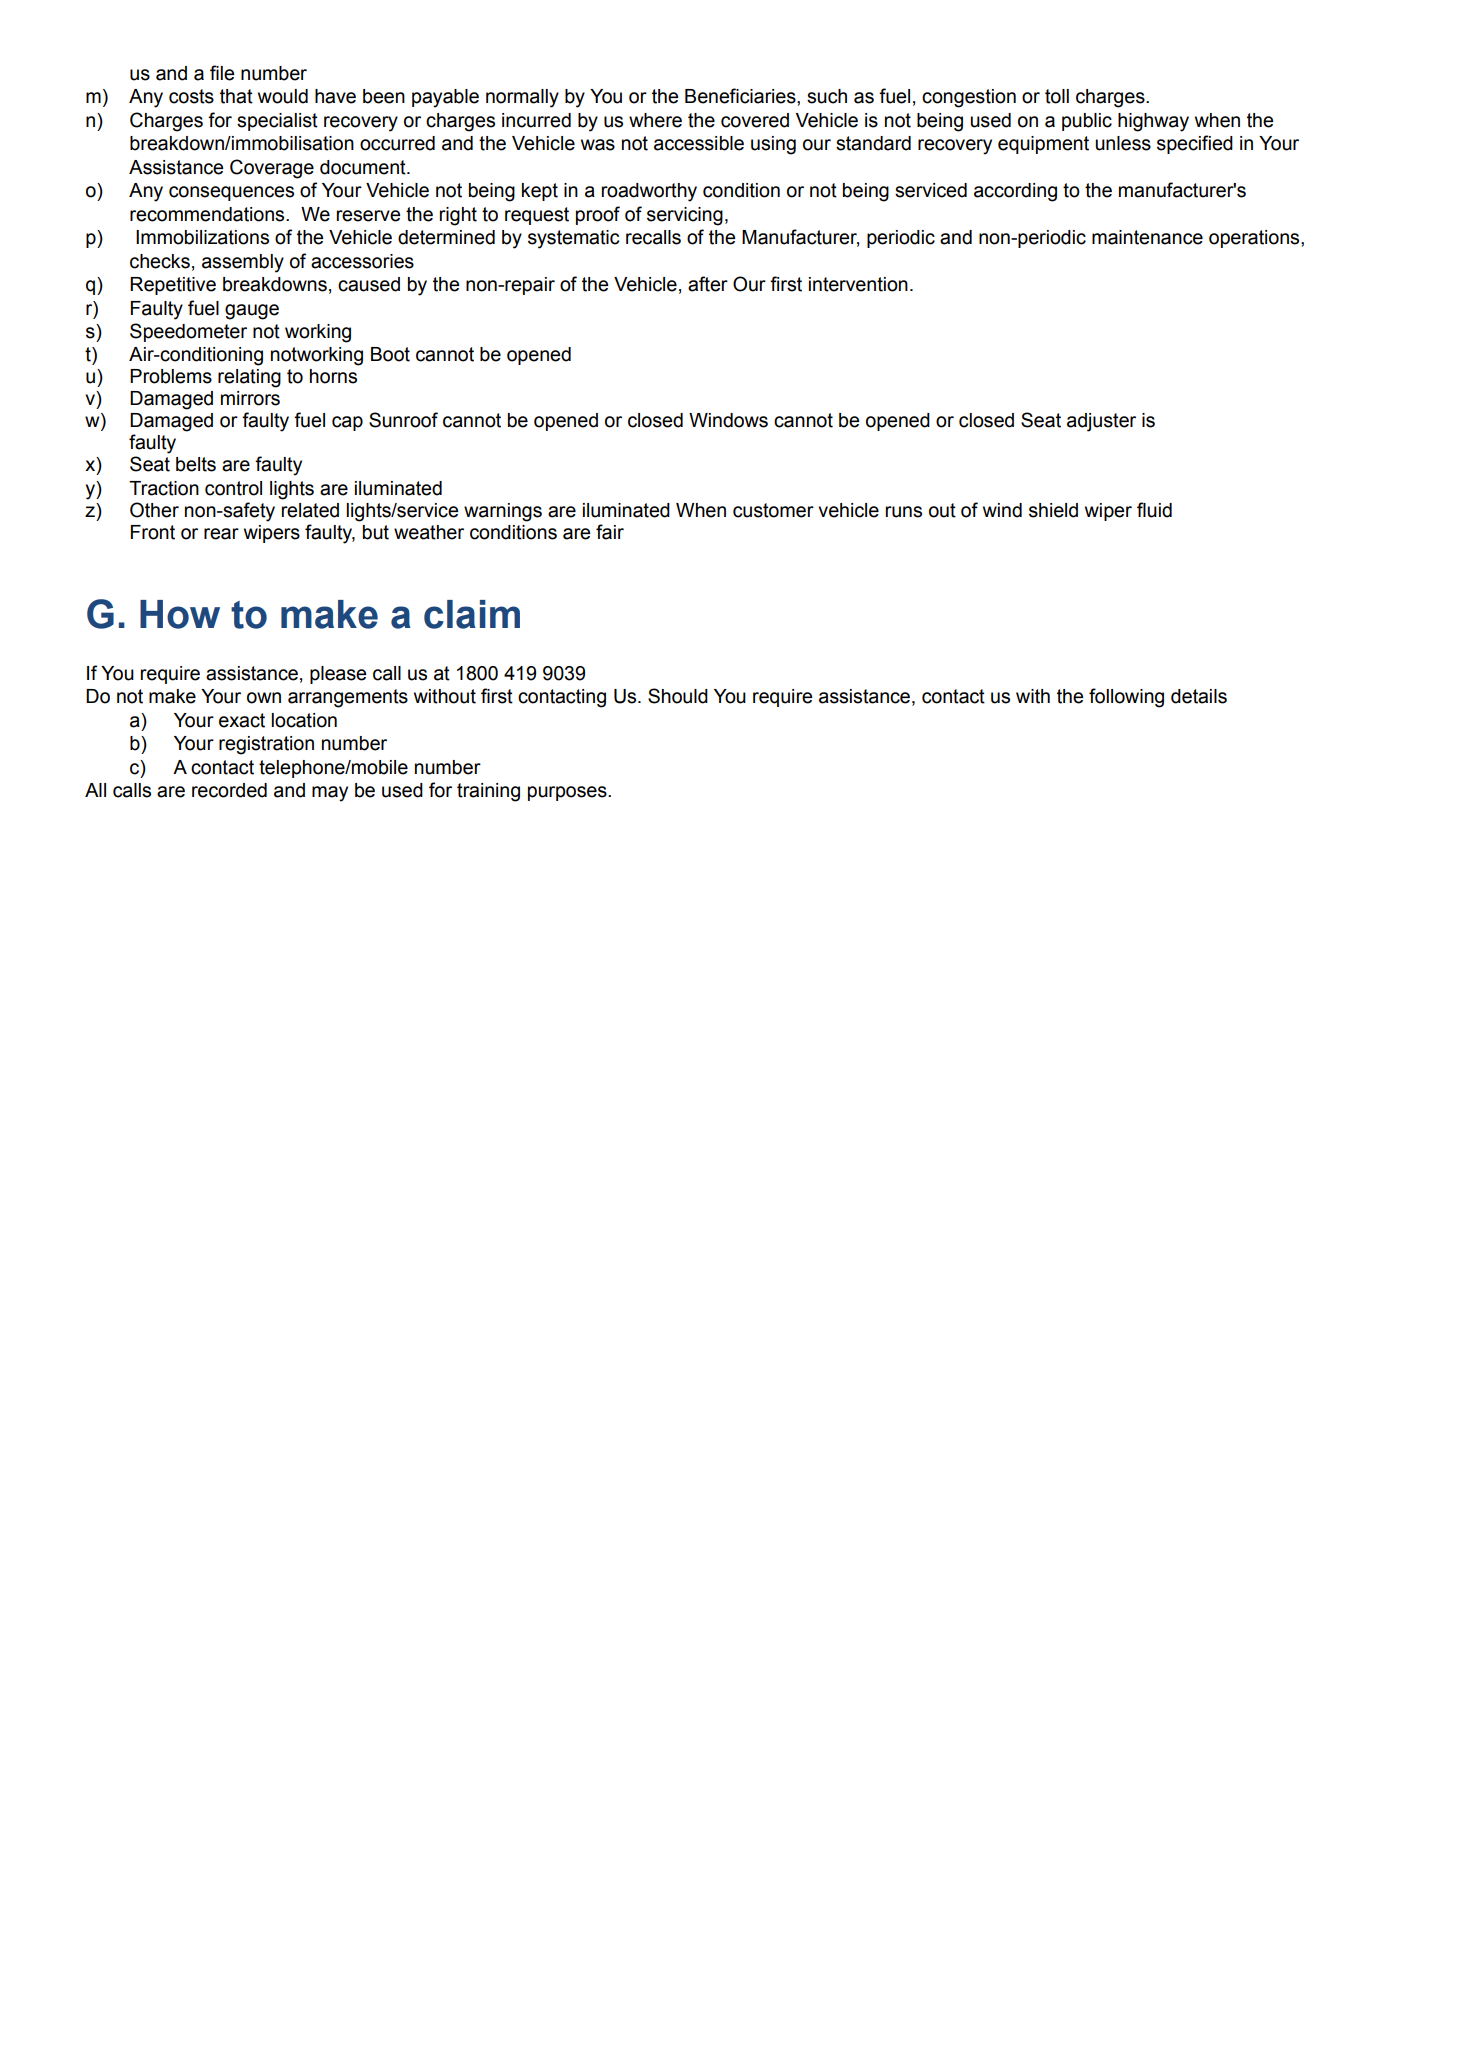 The height and width of the image is (2060, 1458). What do you see at coordinates (568, 793) in the image?
I see `purposes` at bounding box center [568, 793].
